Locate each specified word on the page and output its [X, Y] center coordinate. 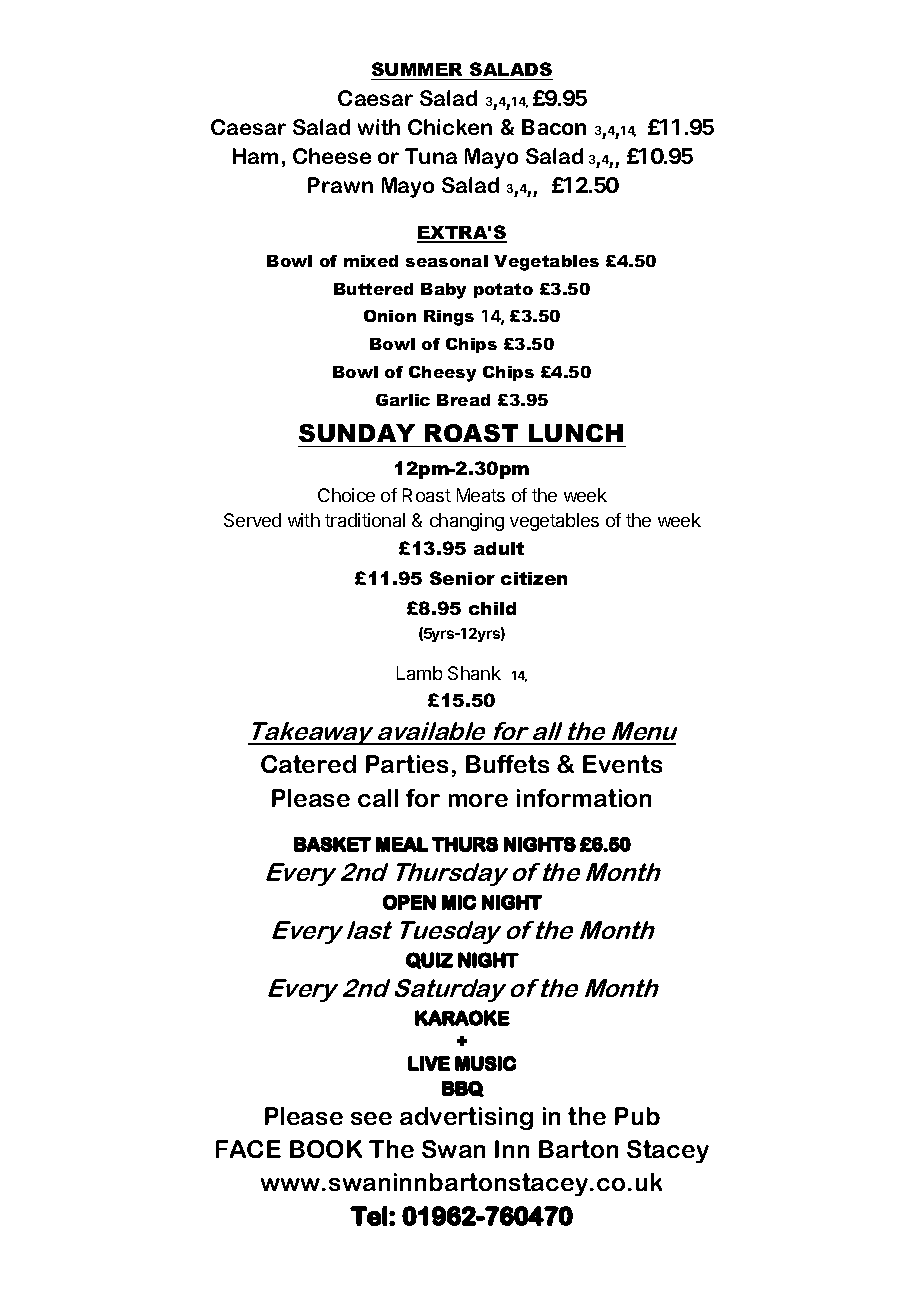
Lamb [419, 673]
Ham [255, 156]
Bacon [554, 127]
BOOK [326, 1149]
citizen [534, 578]
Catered [308, 764]
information [584, 798]
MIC [459, 902]
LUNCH [576, 433]
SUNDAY [357, 433]
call [378, 798]
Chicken [450, 127]
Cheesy [442, 374]
